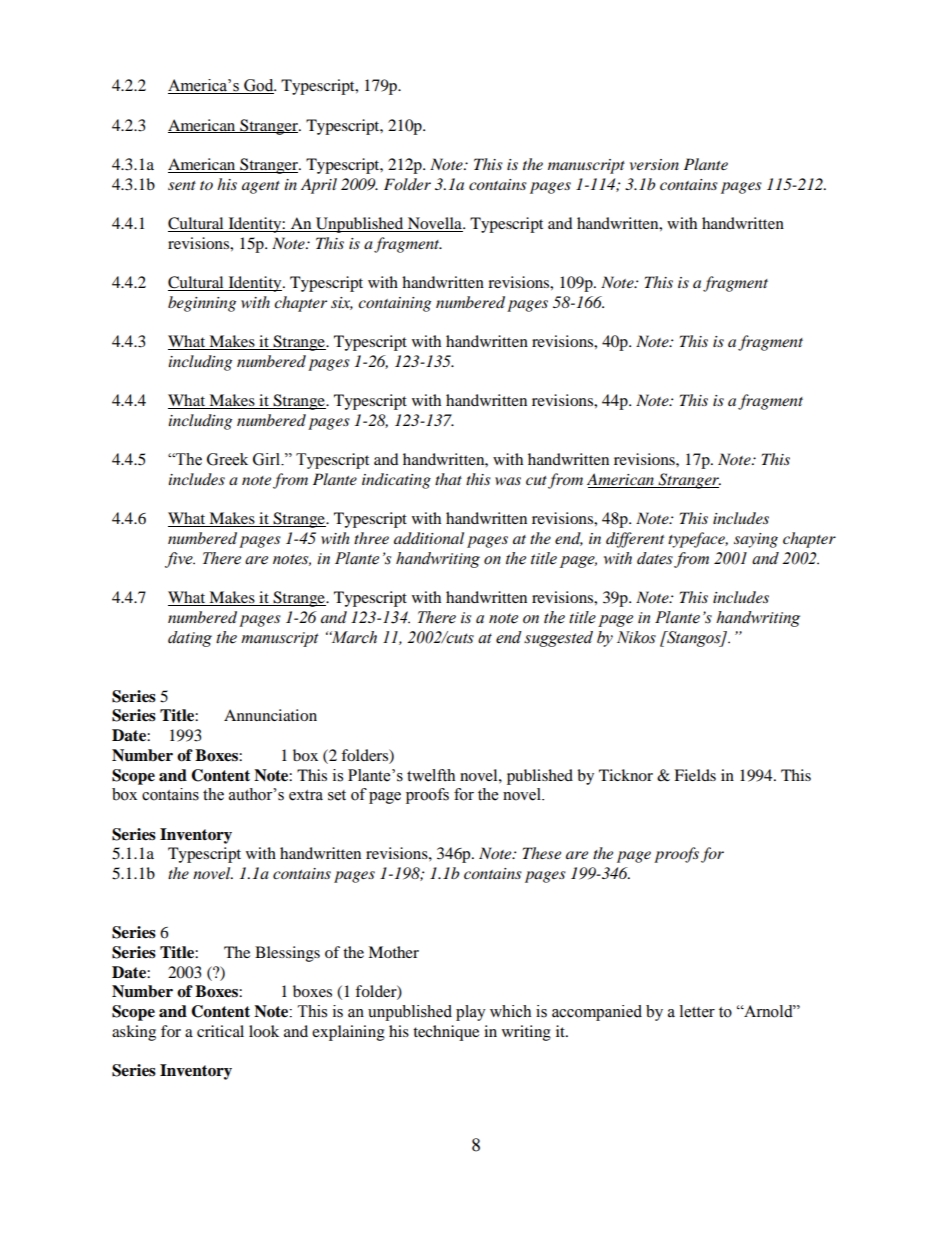 The image size is (952, 1233). What do you see at coordinates (471, 1013) in the image?
I see `play` at bounding box center [471, 1013].
